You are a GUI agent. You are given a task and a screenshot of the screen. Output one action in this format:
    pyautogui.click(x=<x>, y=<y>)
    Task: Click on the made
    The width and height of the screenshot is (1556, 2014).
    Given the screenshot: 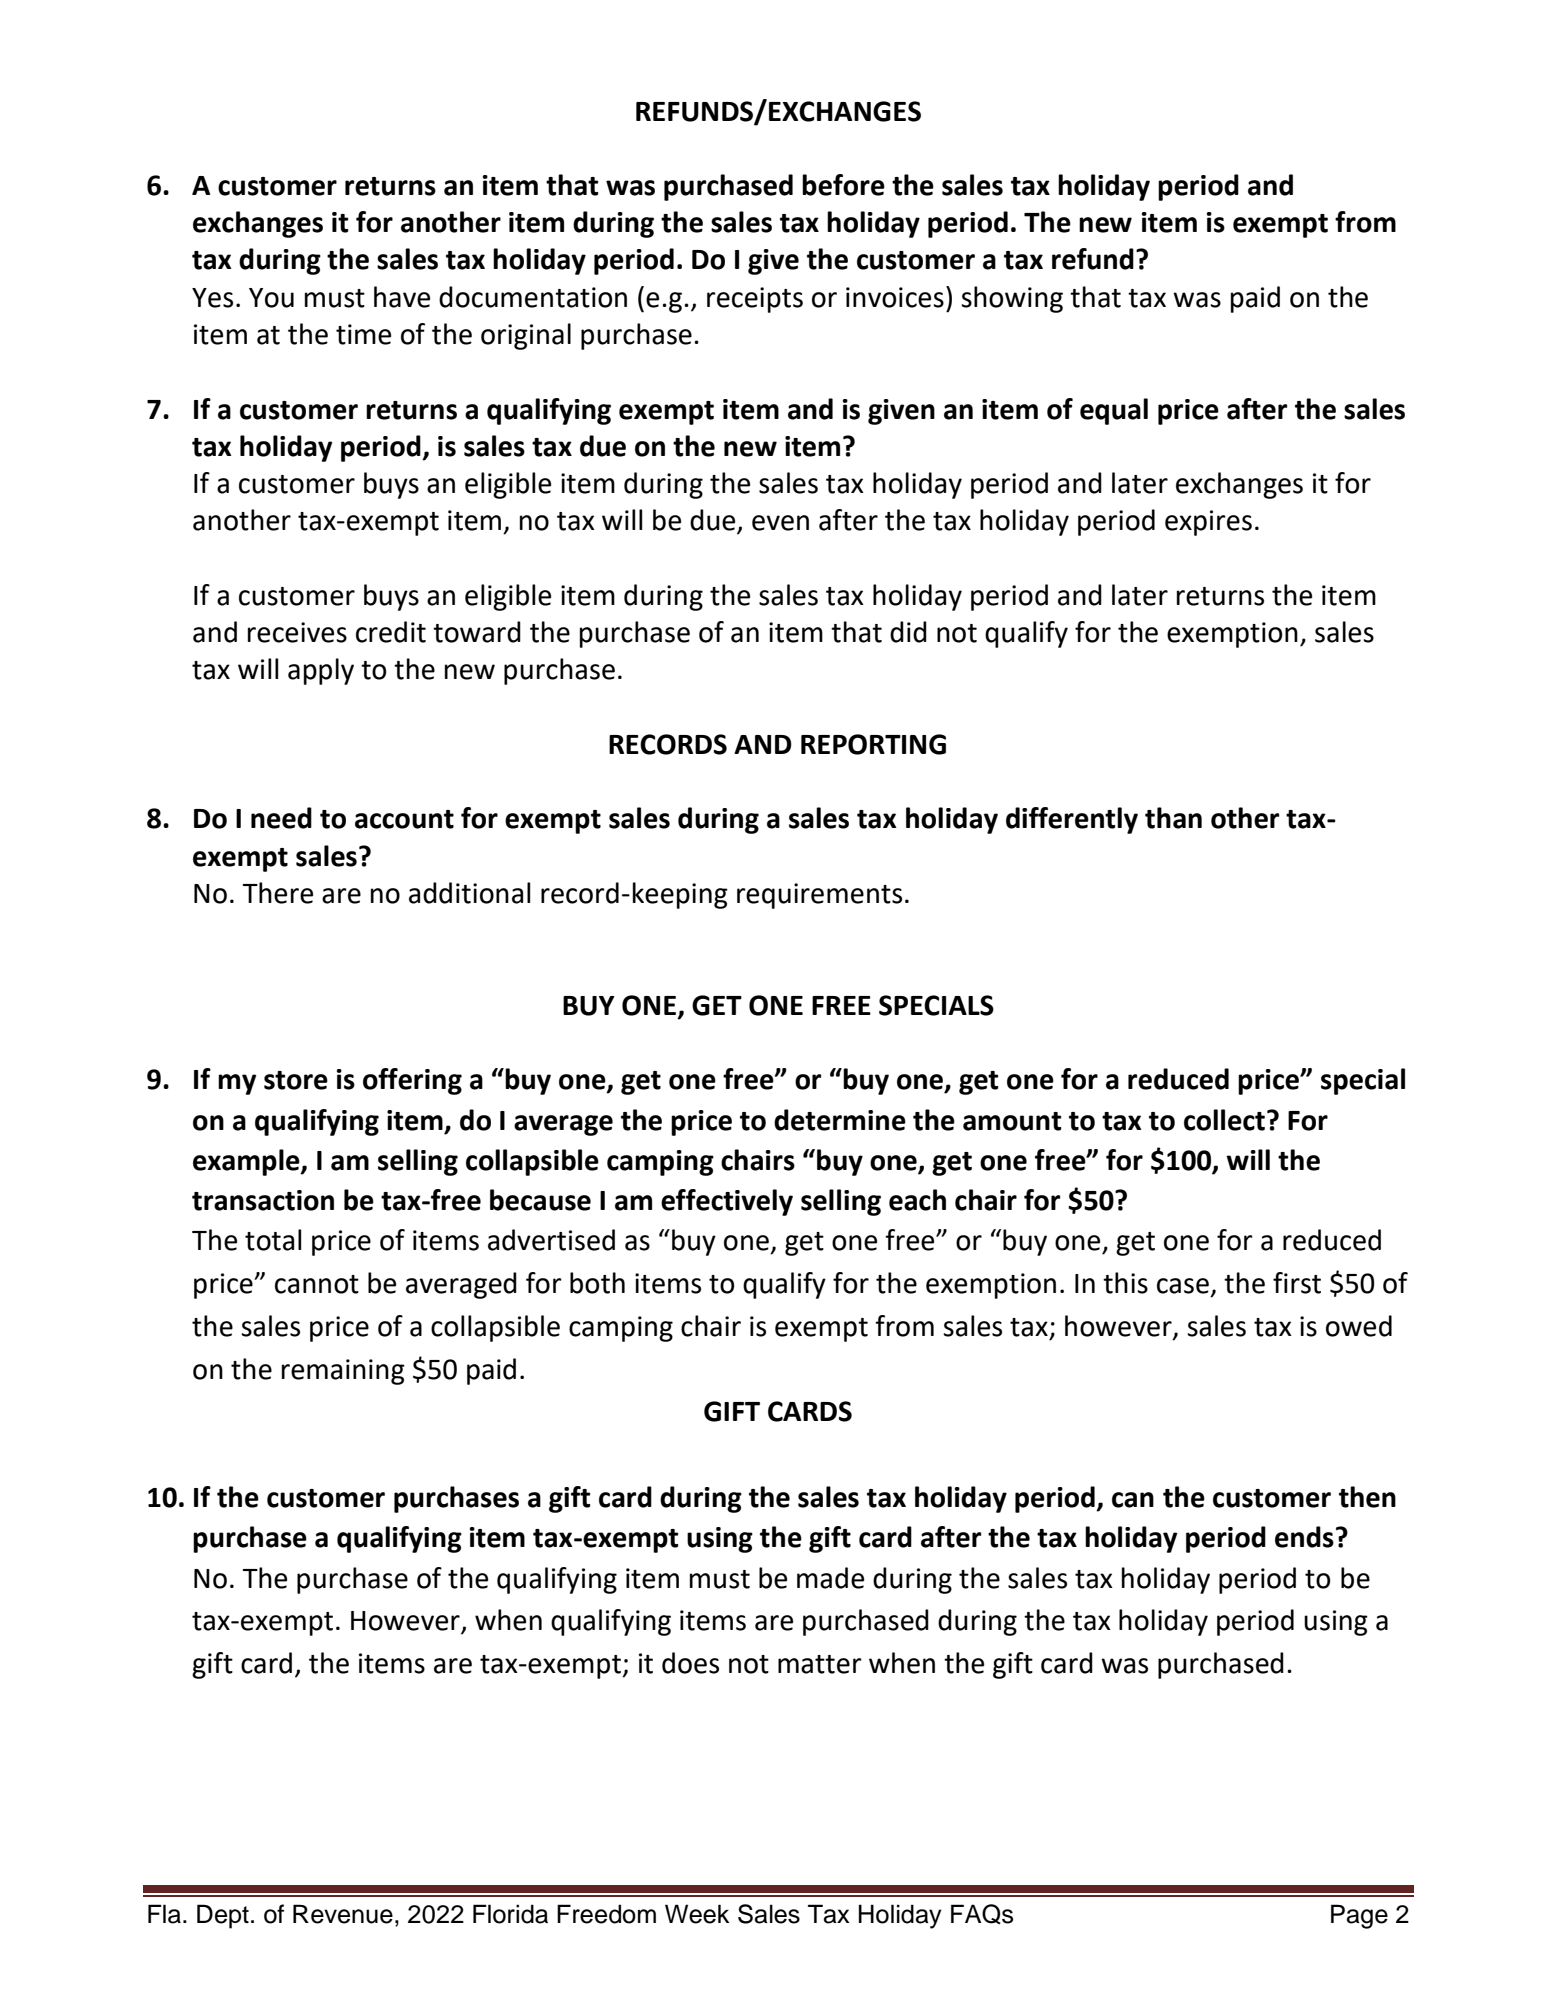 What is the action you would take?
    pyautogui.click(x=830, y=1578)
